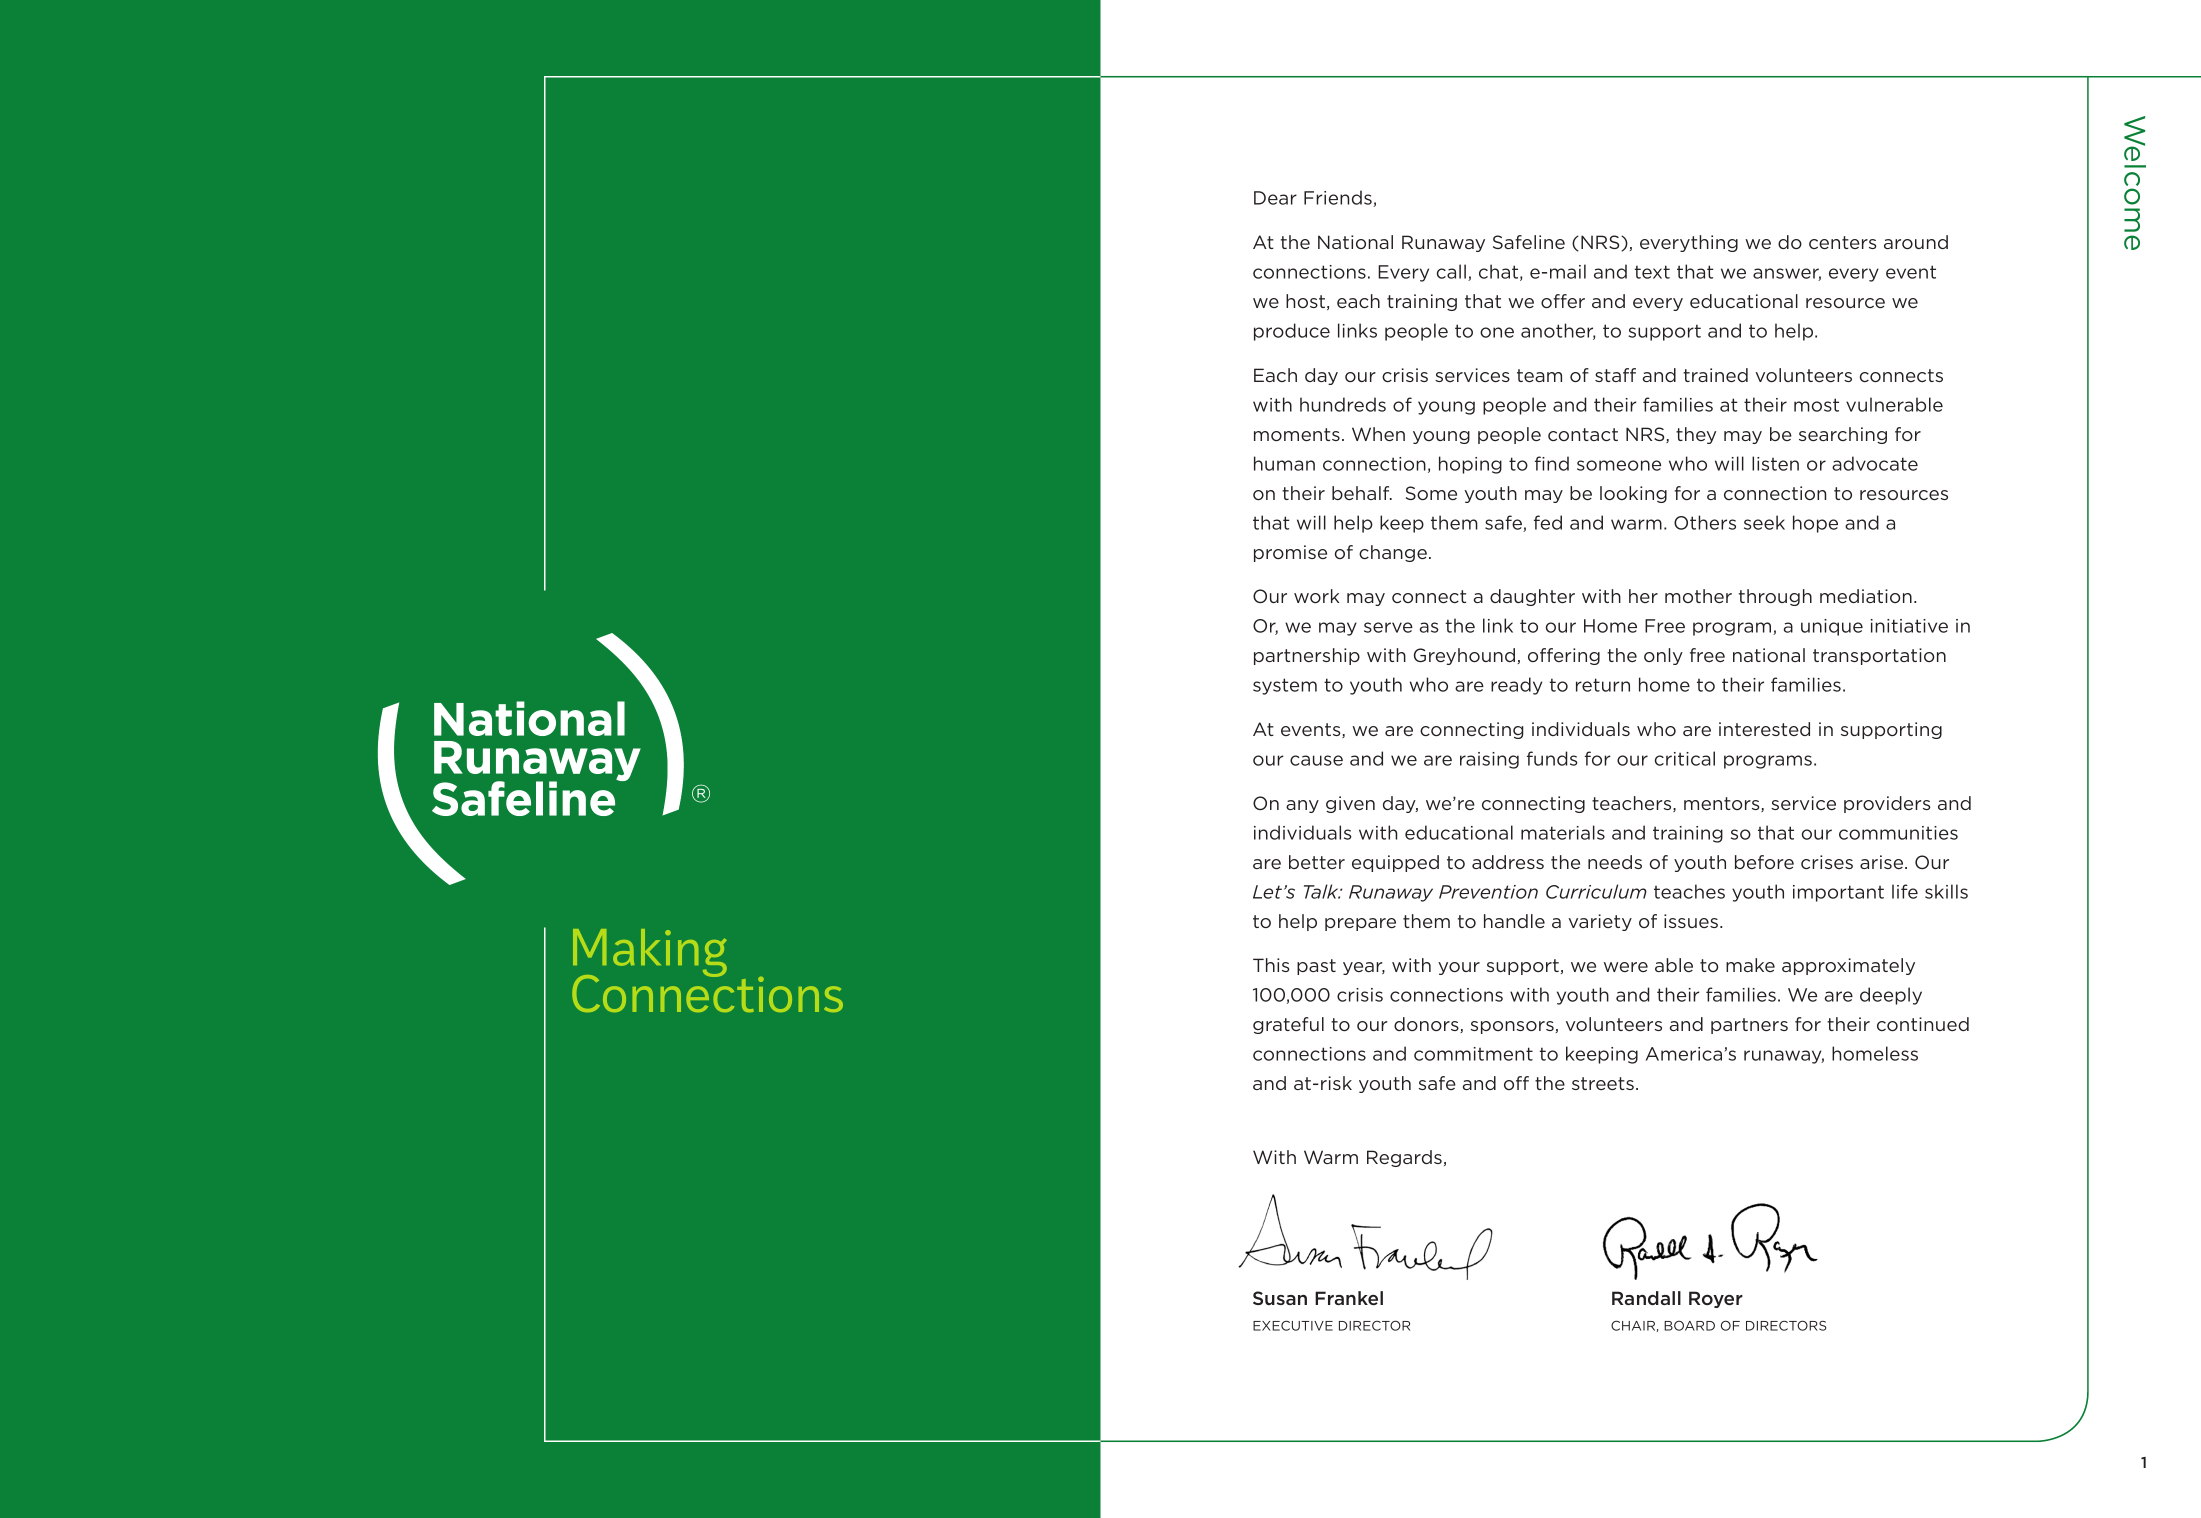 This screenshot has height=1518, width=2201. Describe the element at coordinates (650, 954) in the screenshot. I see `Making` at that location.
